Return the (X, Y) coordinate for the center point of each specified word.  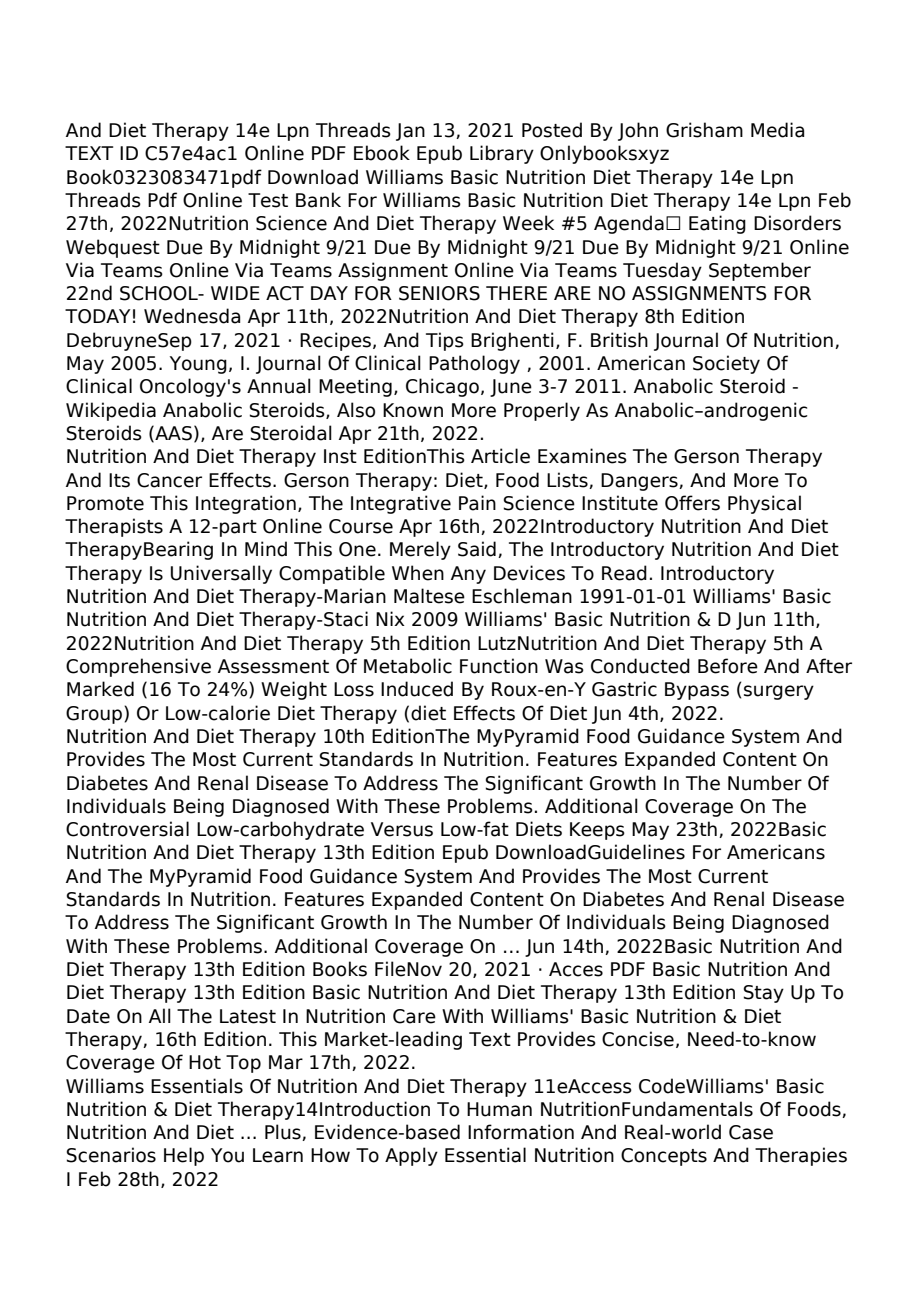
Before (728, 666)
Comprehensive (138, 667)
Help (184, 1156)
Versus (402, 829)
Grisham (704, 130)
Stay (764, 994)
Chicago (442, 387)
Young (198, 365)
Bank (318, 200)
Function (499, 666)
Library (502, 154)
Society (726, 364)
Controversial (127, 829)
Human (499, 1109)
